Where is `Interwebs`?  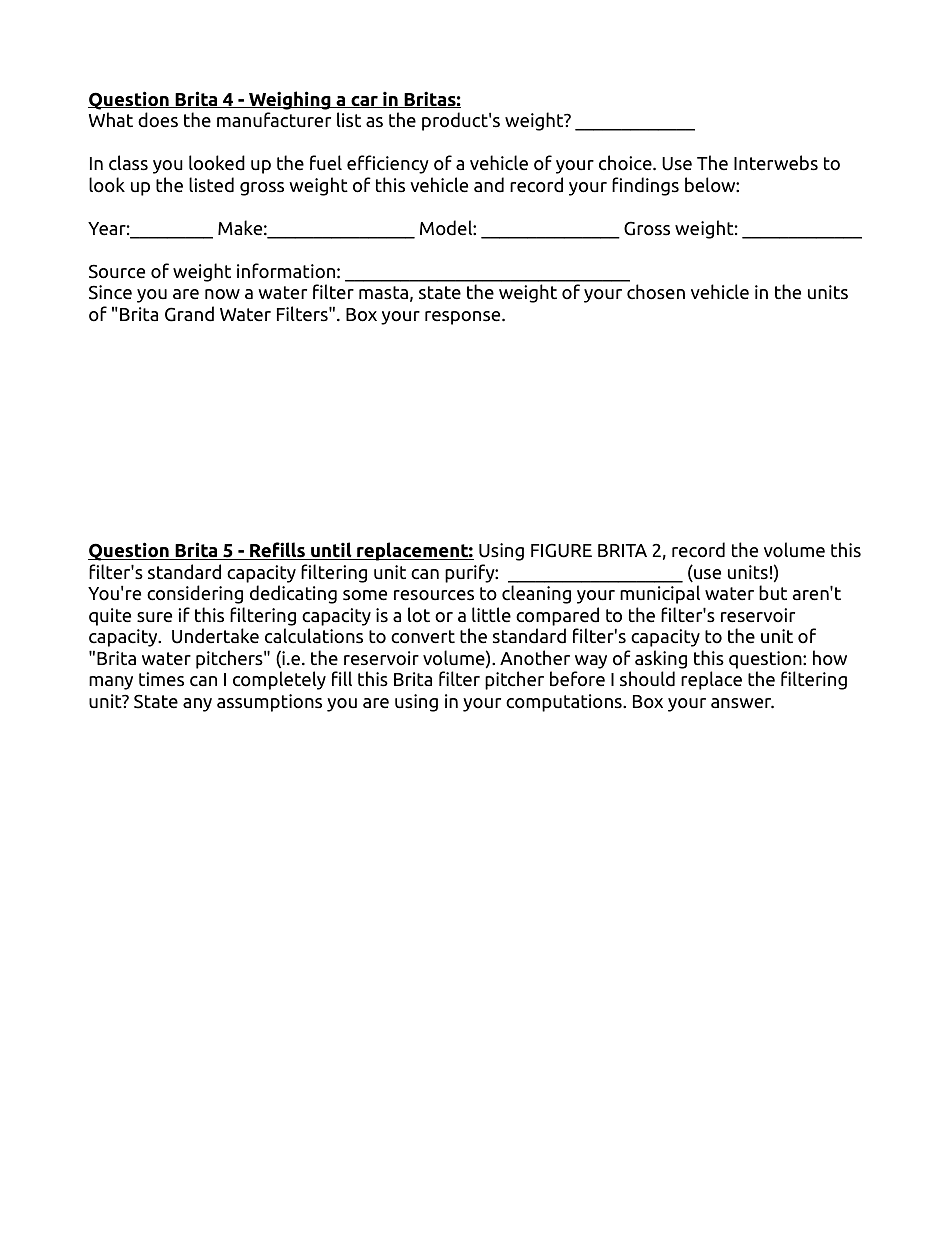 Interwebs is located at coordinates (776, 163).
